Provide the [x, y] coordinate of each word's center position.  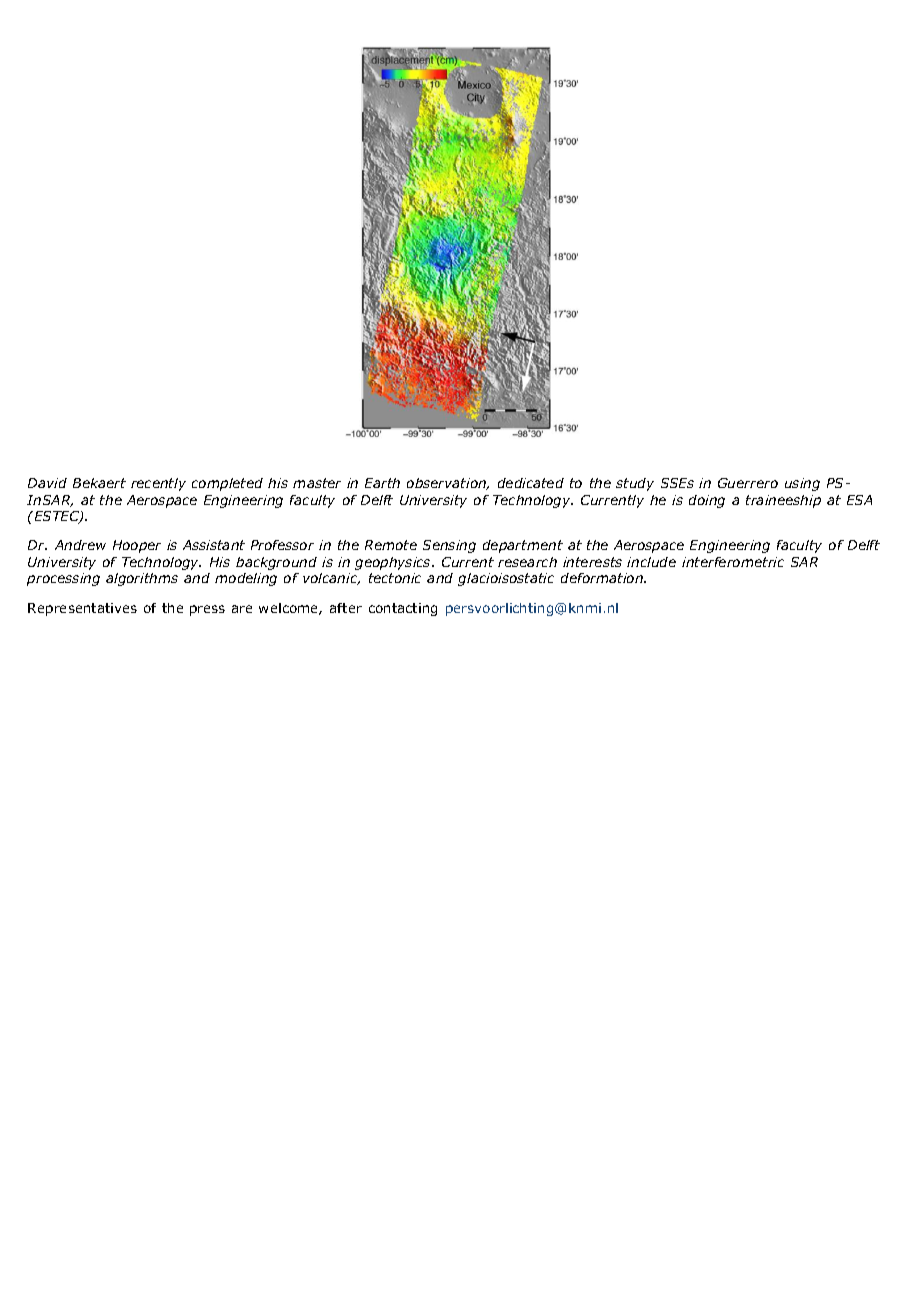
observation [448, 484]
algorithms [142, 579]
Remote [391, 545]
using [802, 484]
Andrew [80, 545]
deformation [603, 578]
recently [158, 484]
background [276, 563]
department [523, 546]
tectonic [395, 578]
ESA [859, 500]
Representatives [82, 609]
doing [707, 501]
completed [227, 484]
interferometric [733, 562]
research [527, 562]
